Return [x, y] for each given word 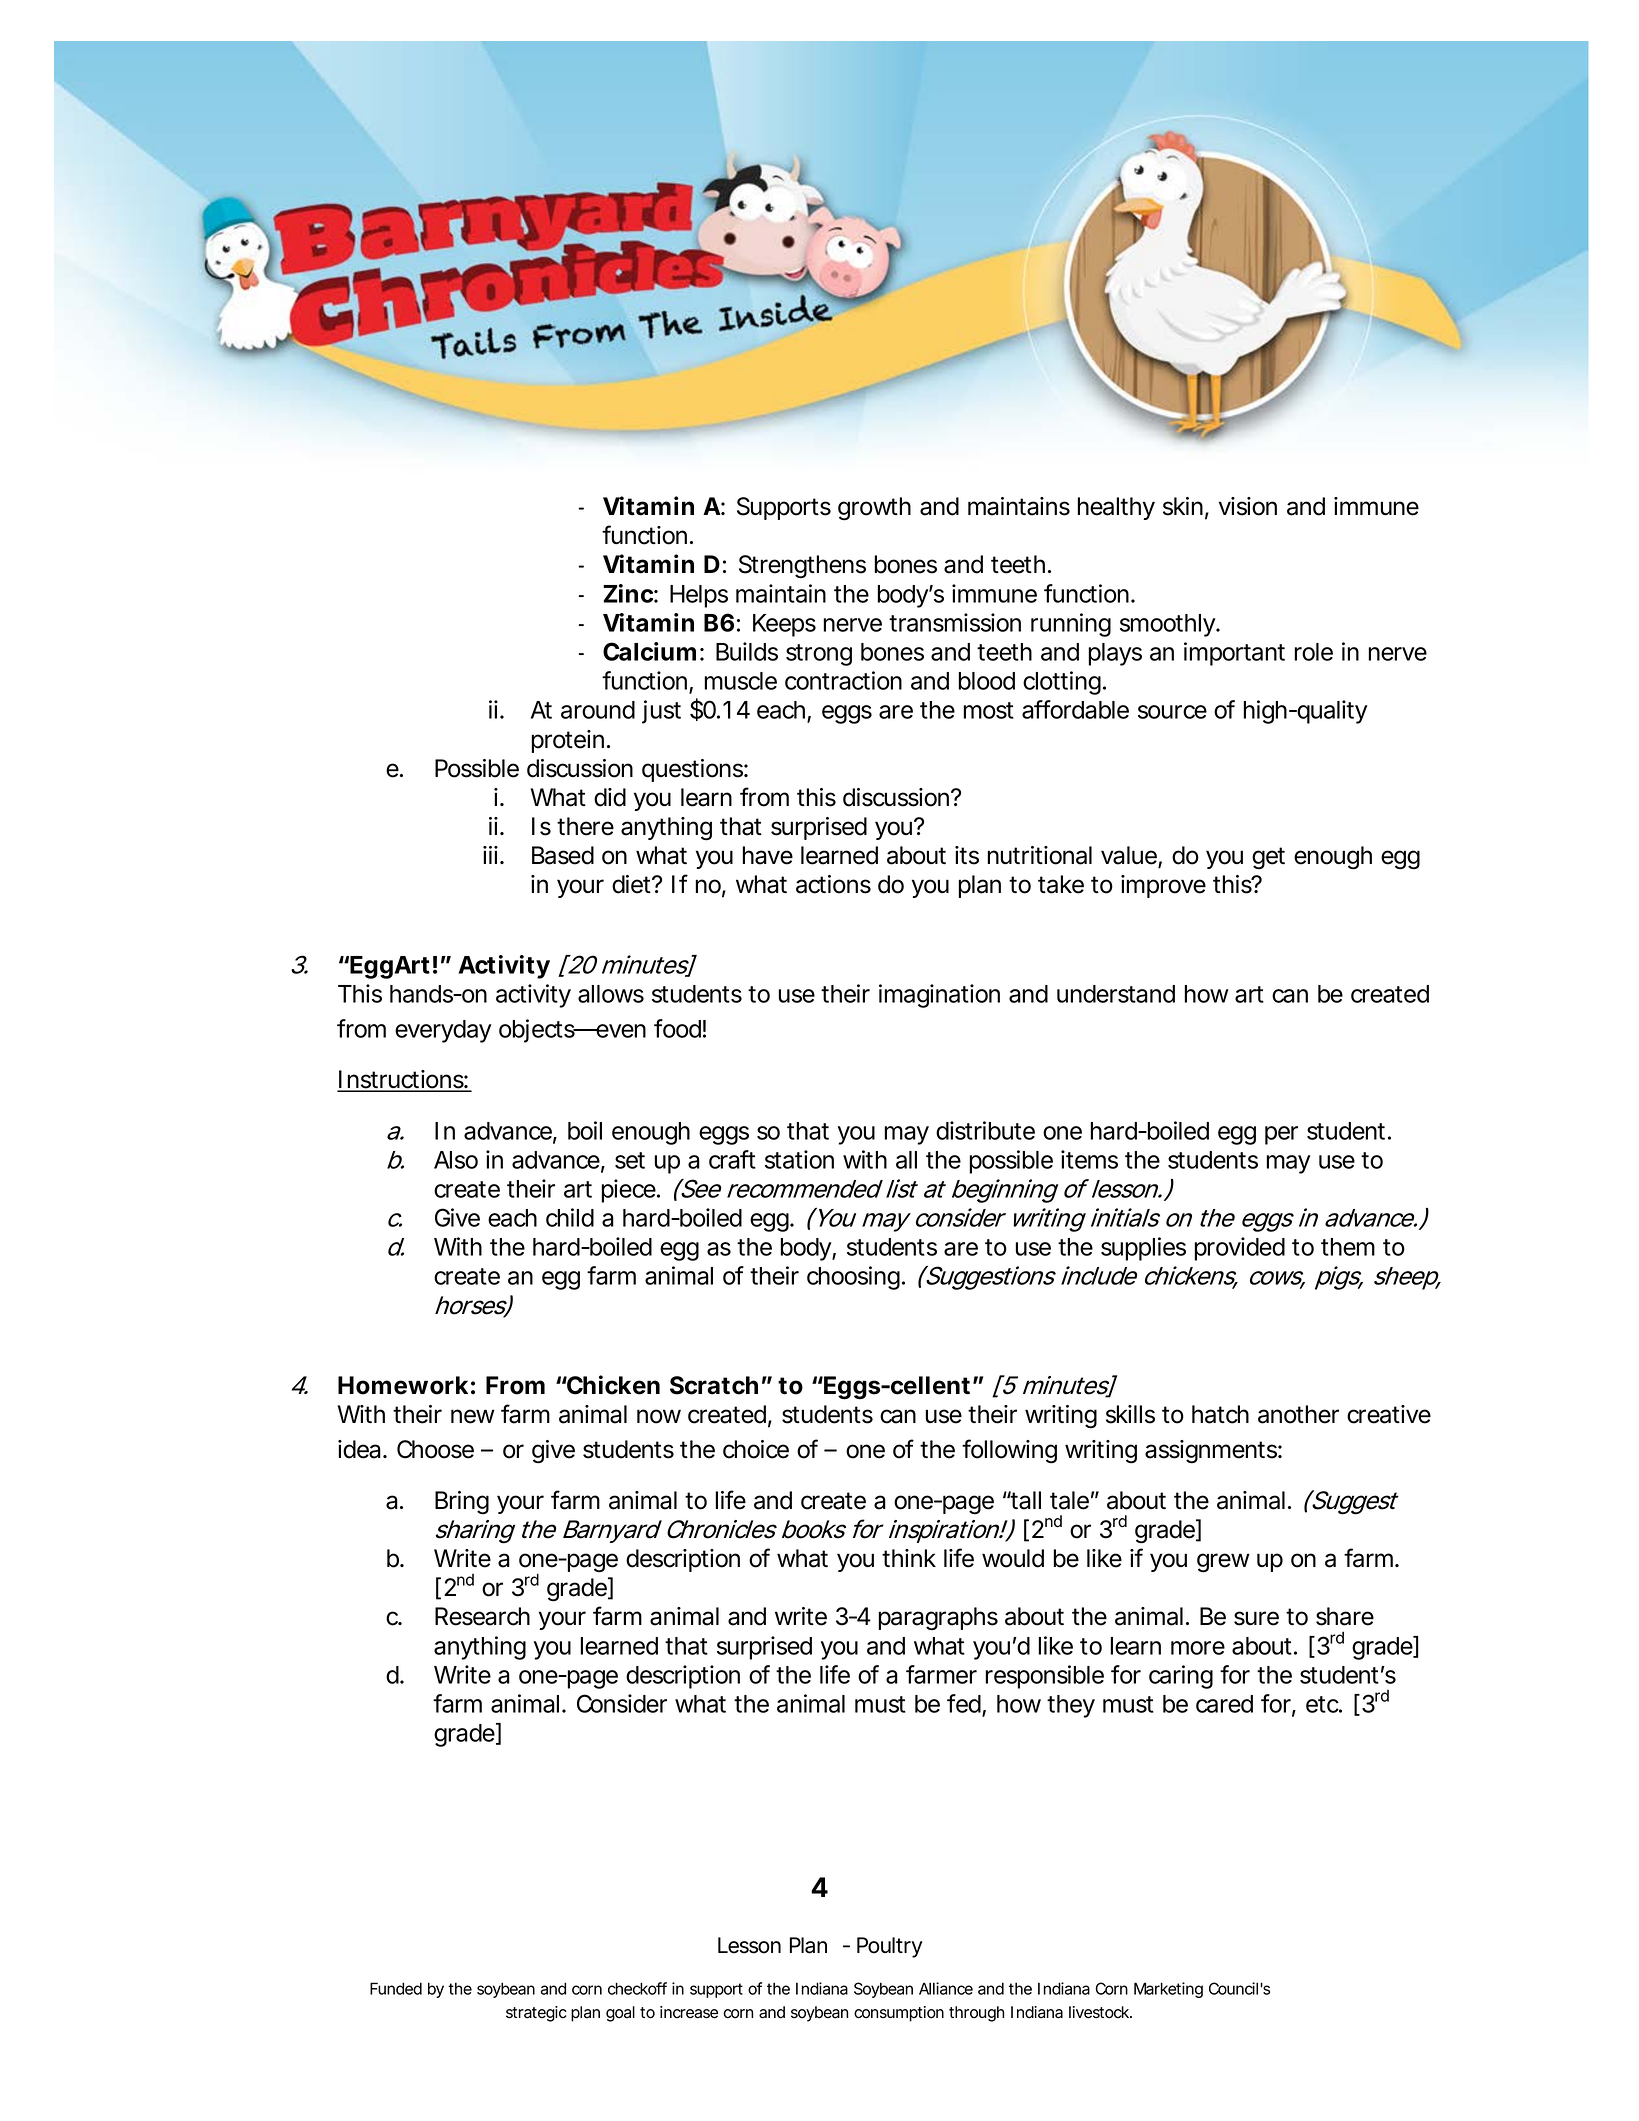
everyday [443, 1031]
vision [1248, 506]
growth [874, 509]
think [909, 1558]
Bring [462, 1503]
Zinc [628, 593]
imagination [939, 996]
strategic [536, 2014]
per [1281, 1135]
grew [1223, 1563]
